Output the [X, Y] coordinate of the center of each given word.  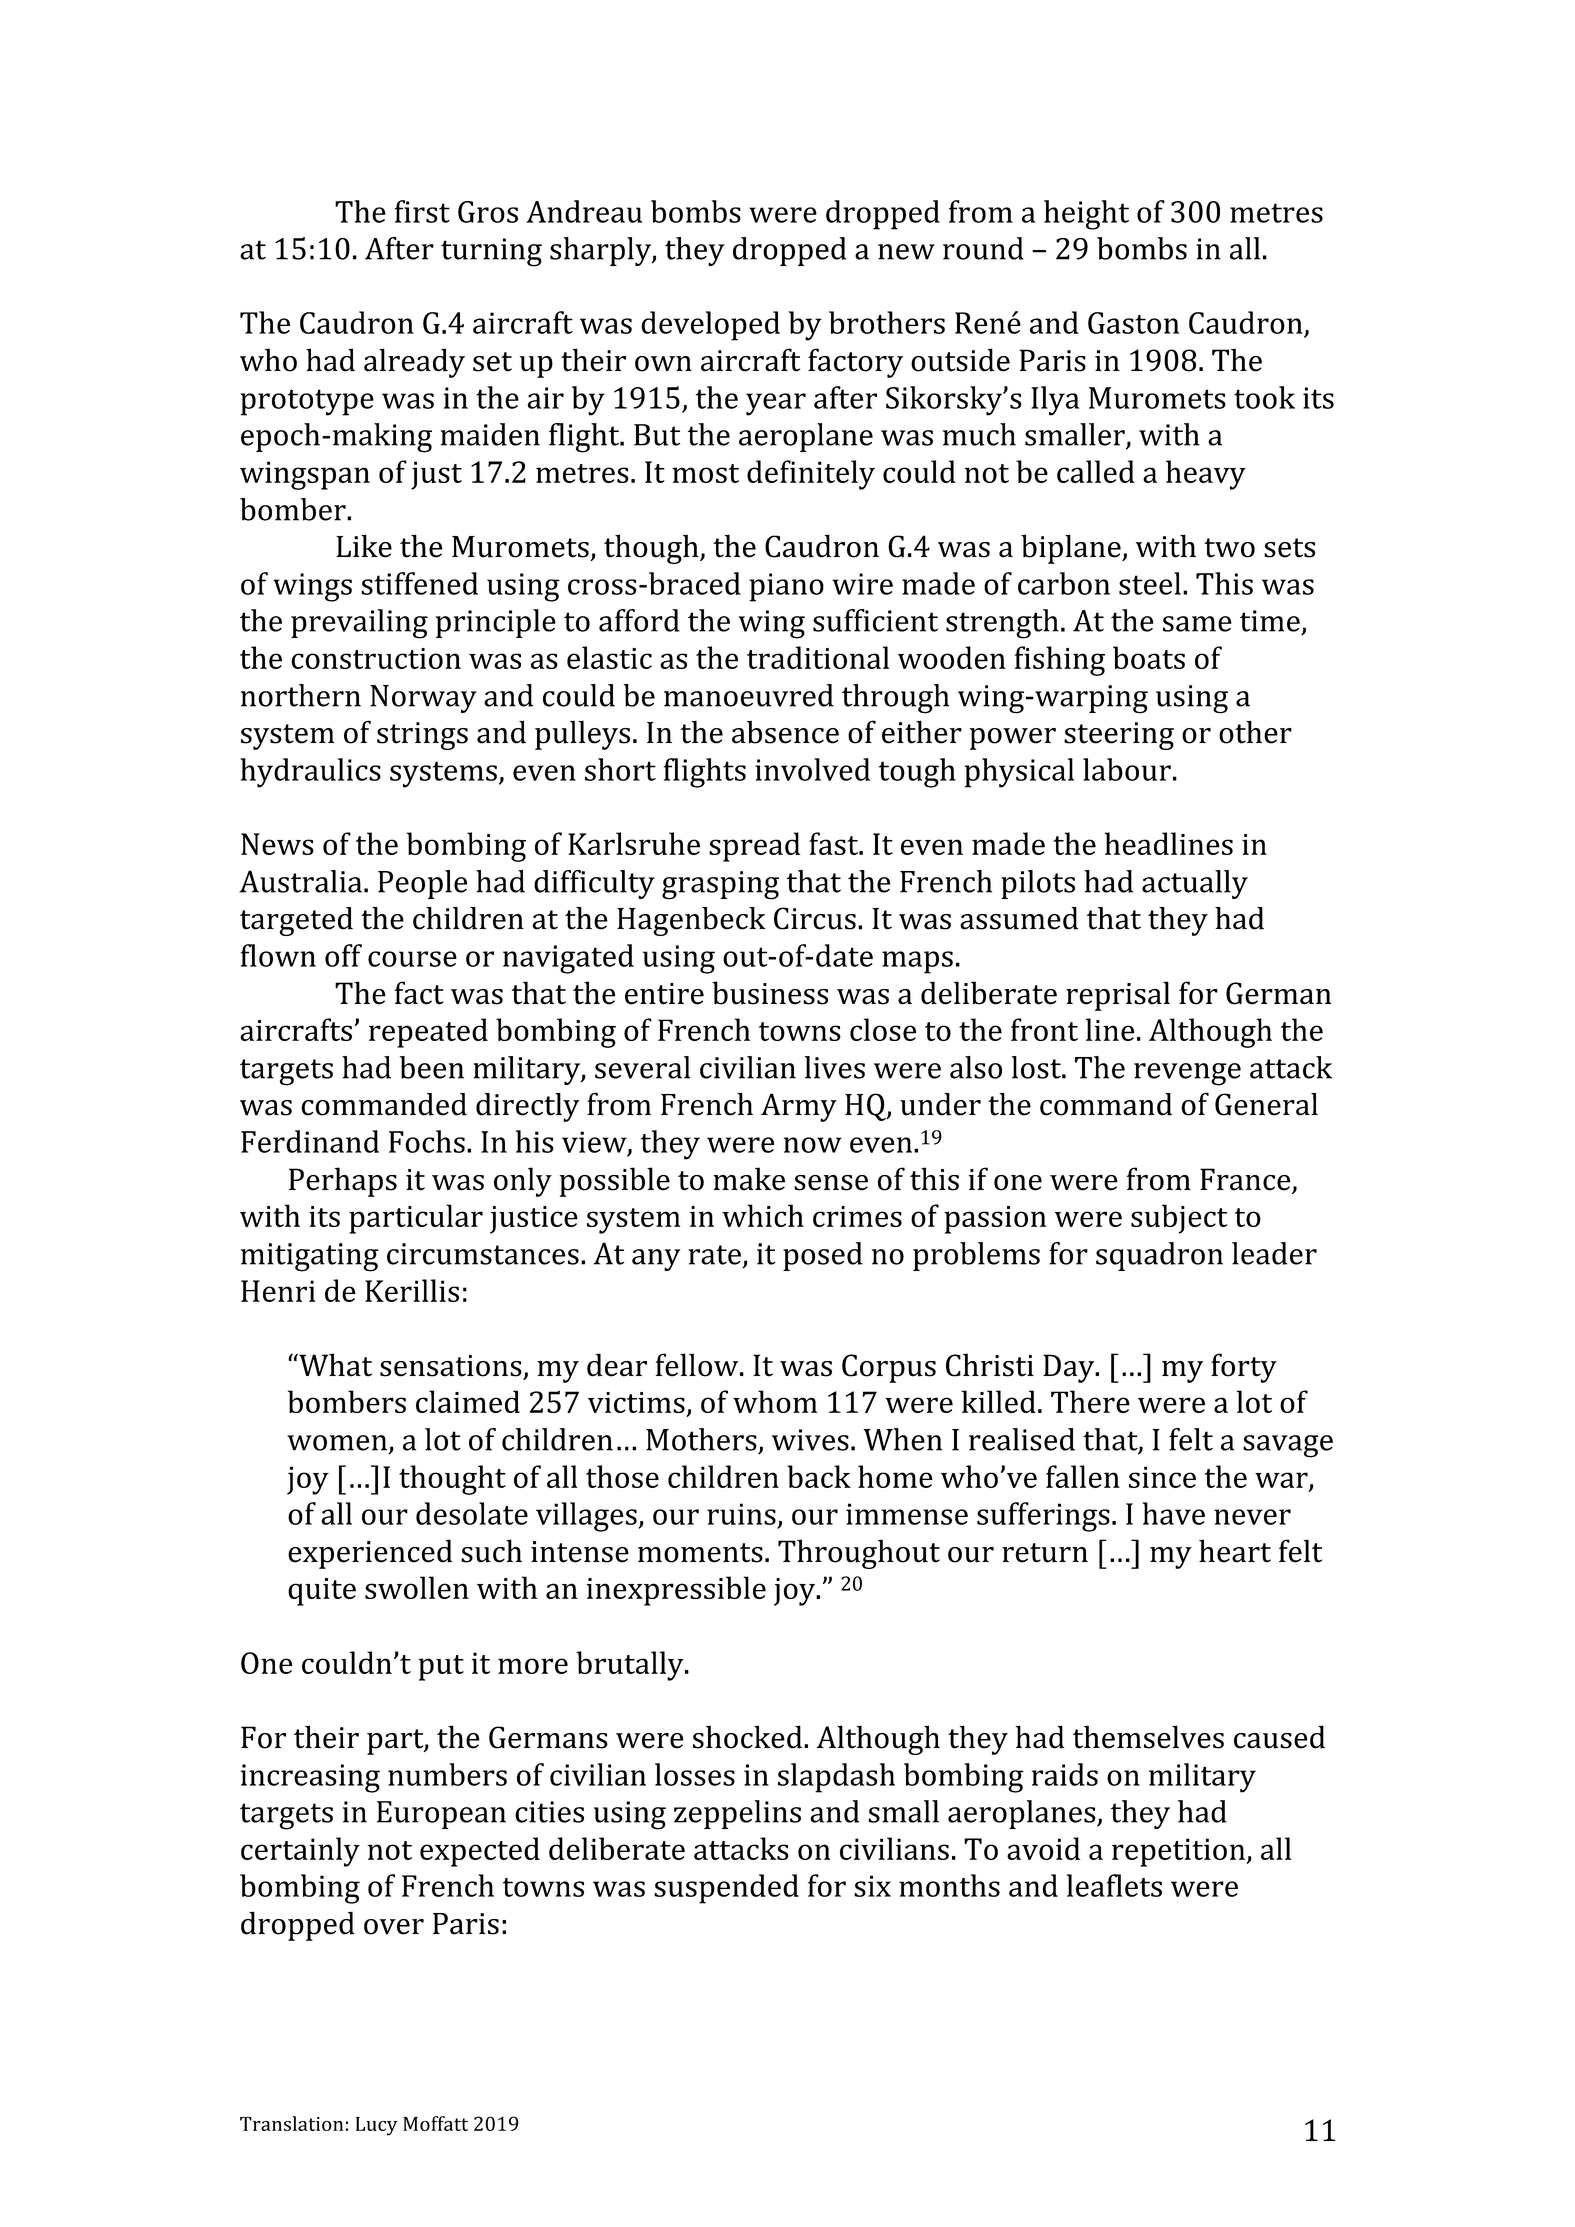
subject [1179, 1219]
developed [710, 326]
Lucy [377, 2126]
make [749, 1179]
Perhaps [343, 1182]
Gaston [1133, 323]
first [422, 211]
